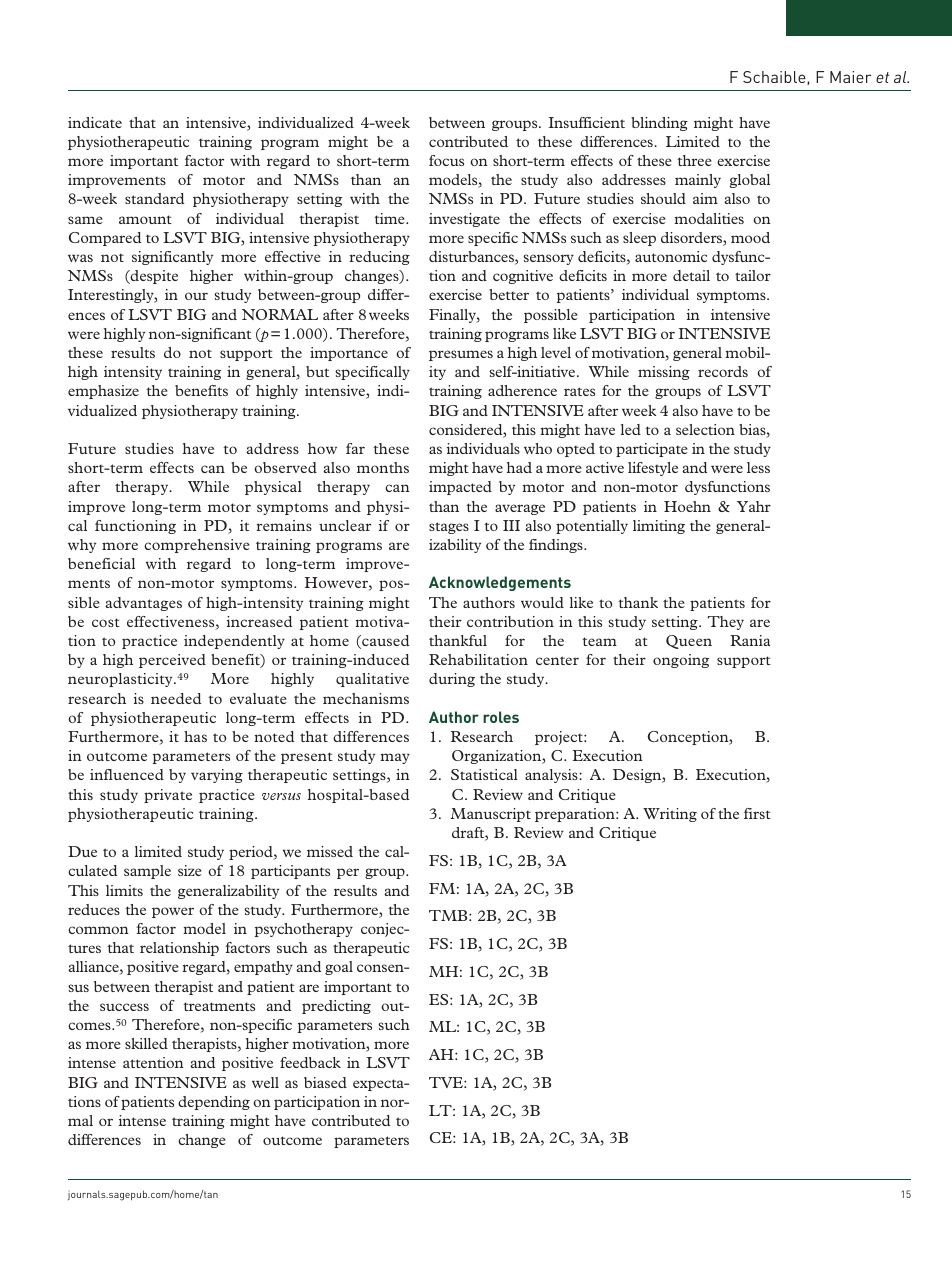 The image size is (952, 1270). I want to click on standard, so click(154, 198).
